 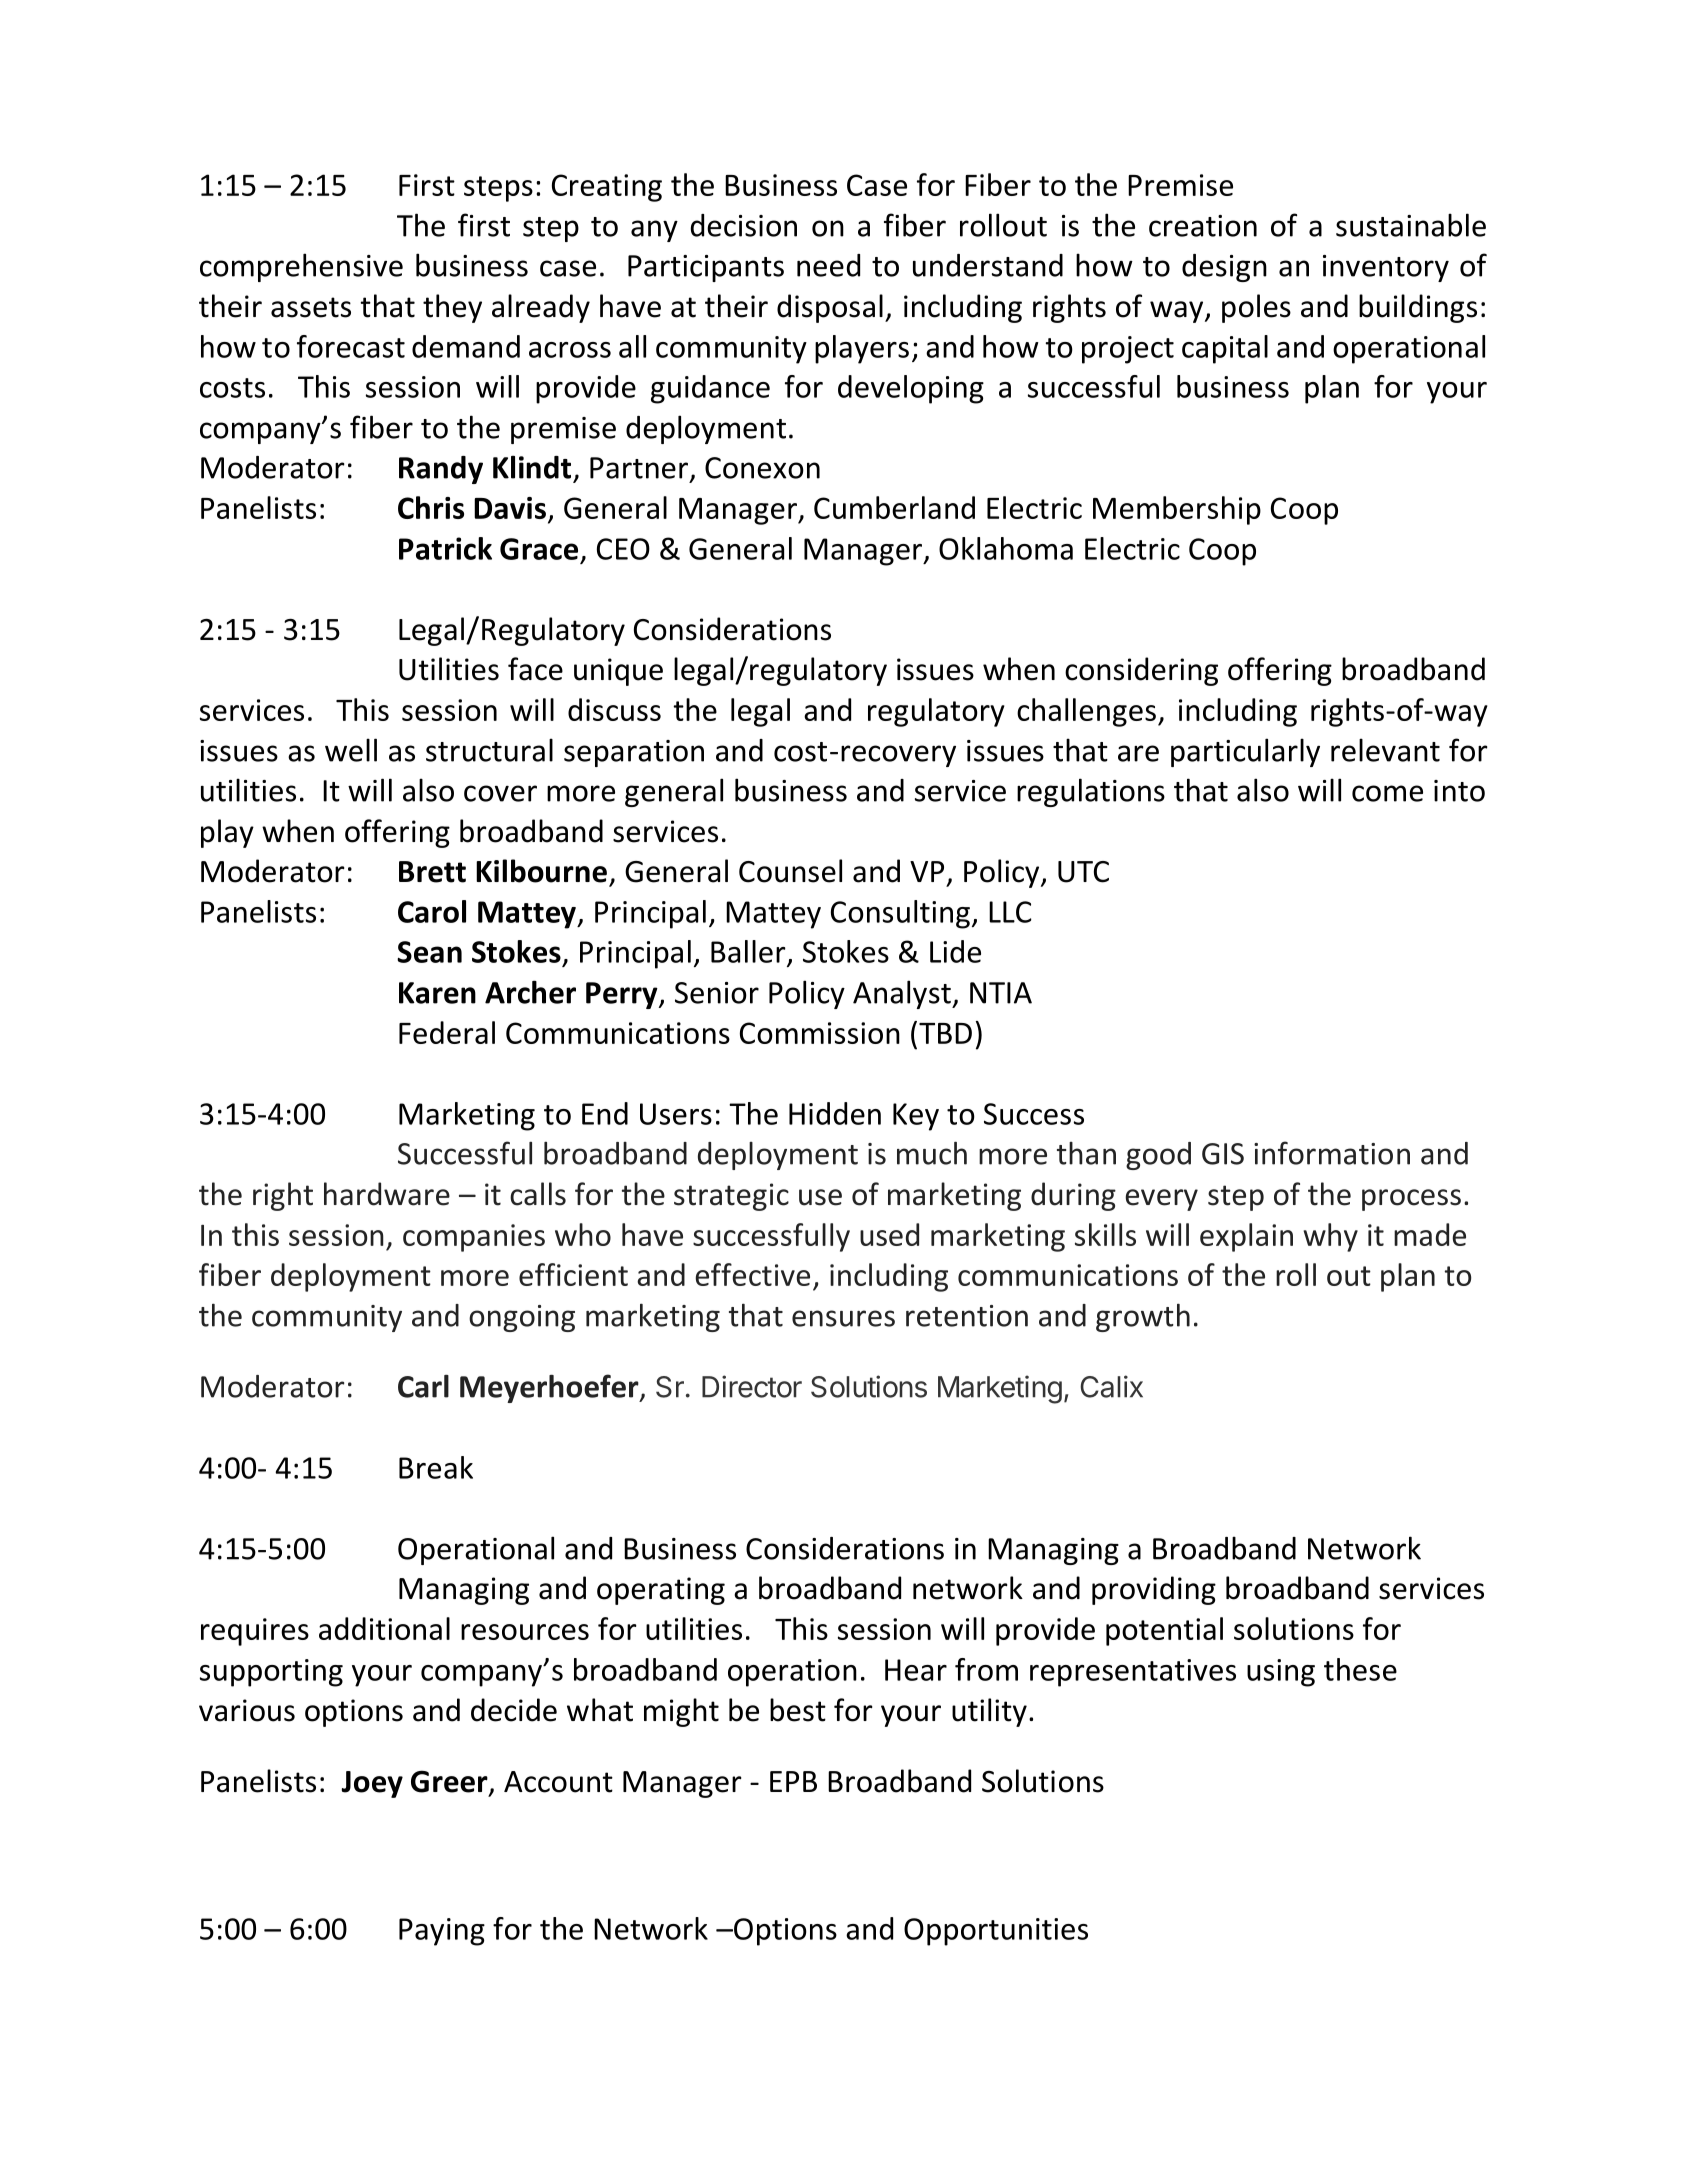 What do you see at coordinates (790, 871) in the image?
I see `Counsel` at bounding box center [790, 871].
